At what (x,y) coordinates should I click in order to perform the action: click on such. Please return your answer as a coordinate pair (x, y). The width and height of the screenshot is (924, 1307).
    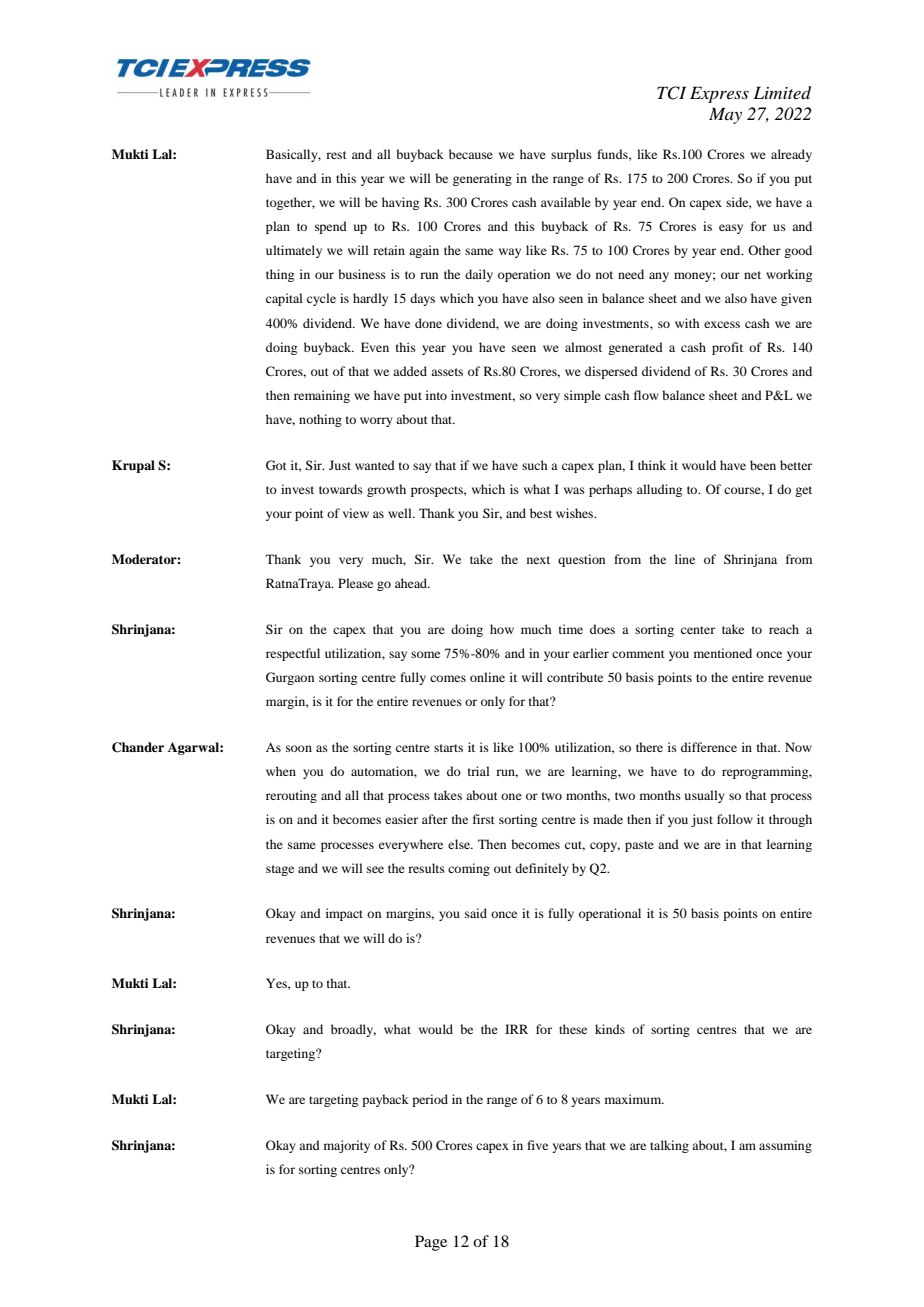
    Looking at the image, I should click on (534, 465).
